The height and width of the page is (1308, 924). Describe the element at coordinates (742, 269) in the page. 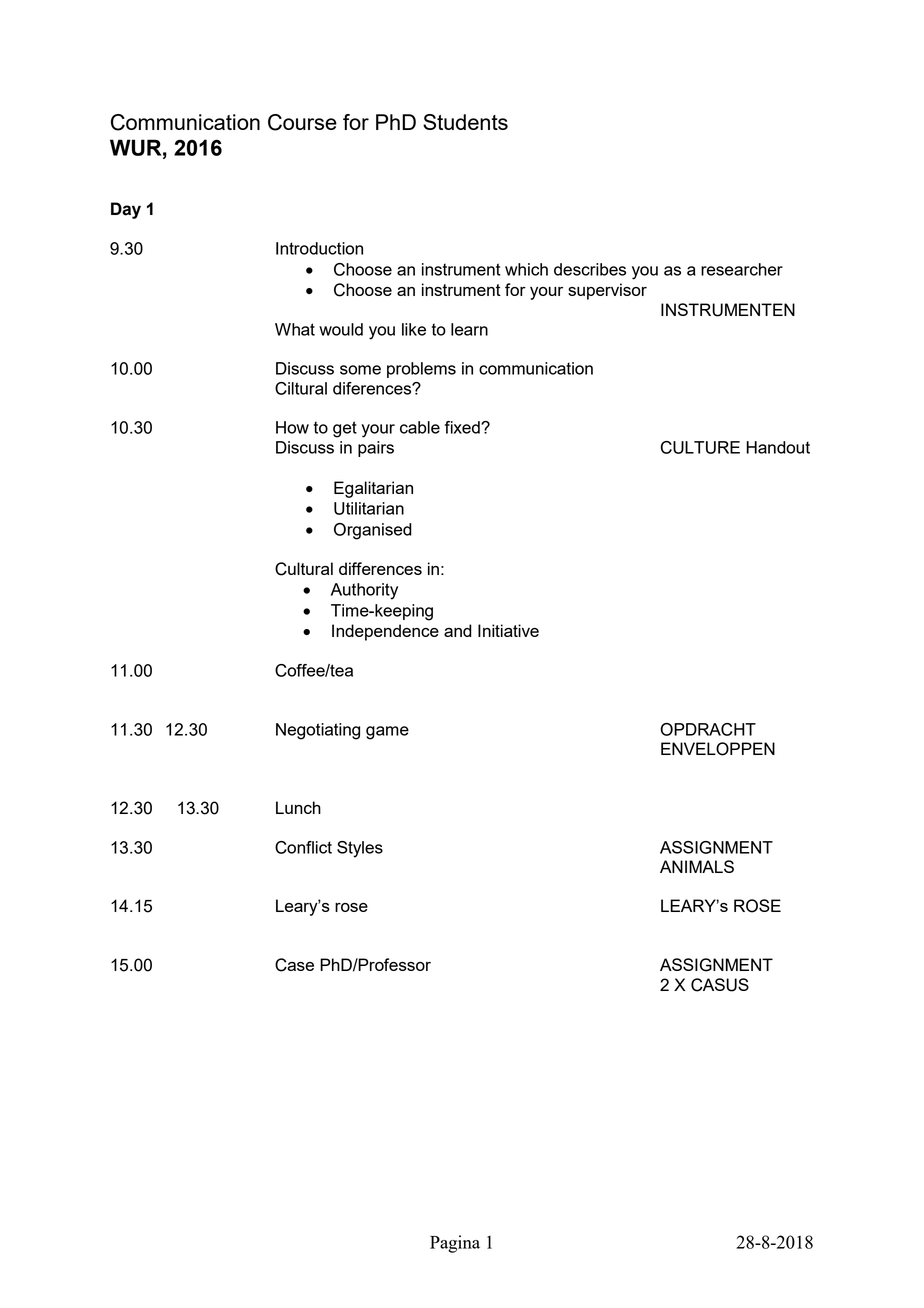

I see `researcher` at that location.
